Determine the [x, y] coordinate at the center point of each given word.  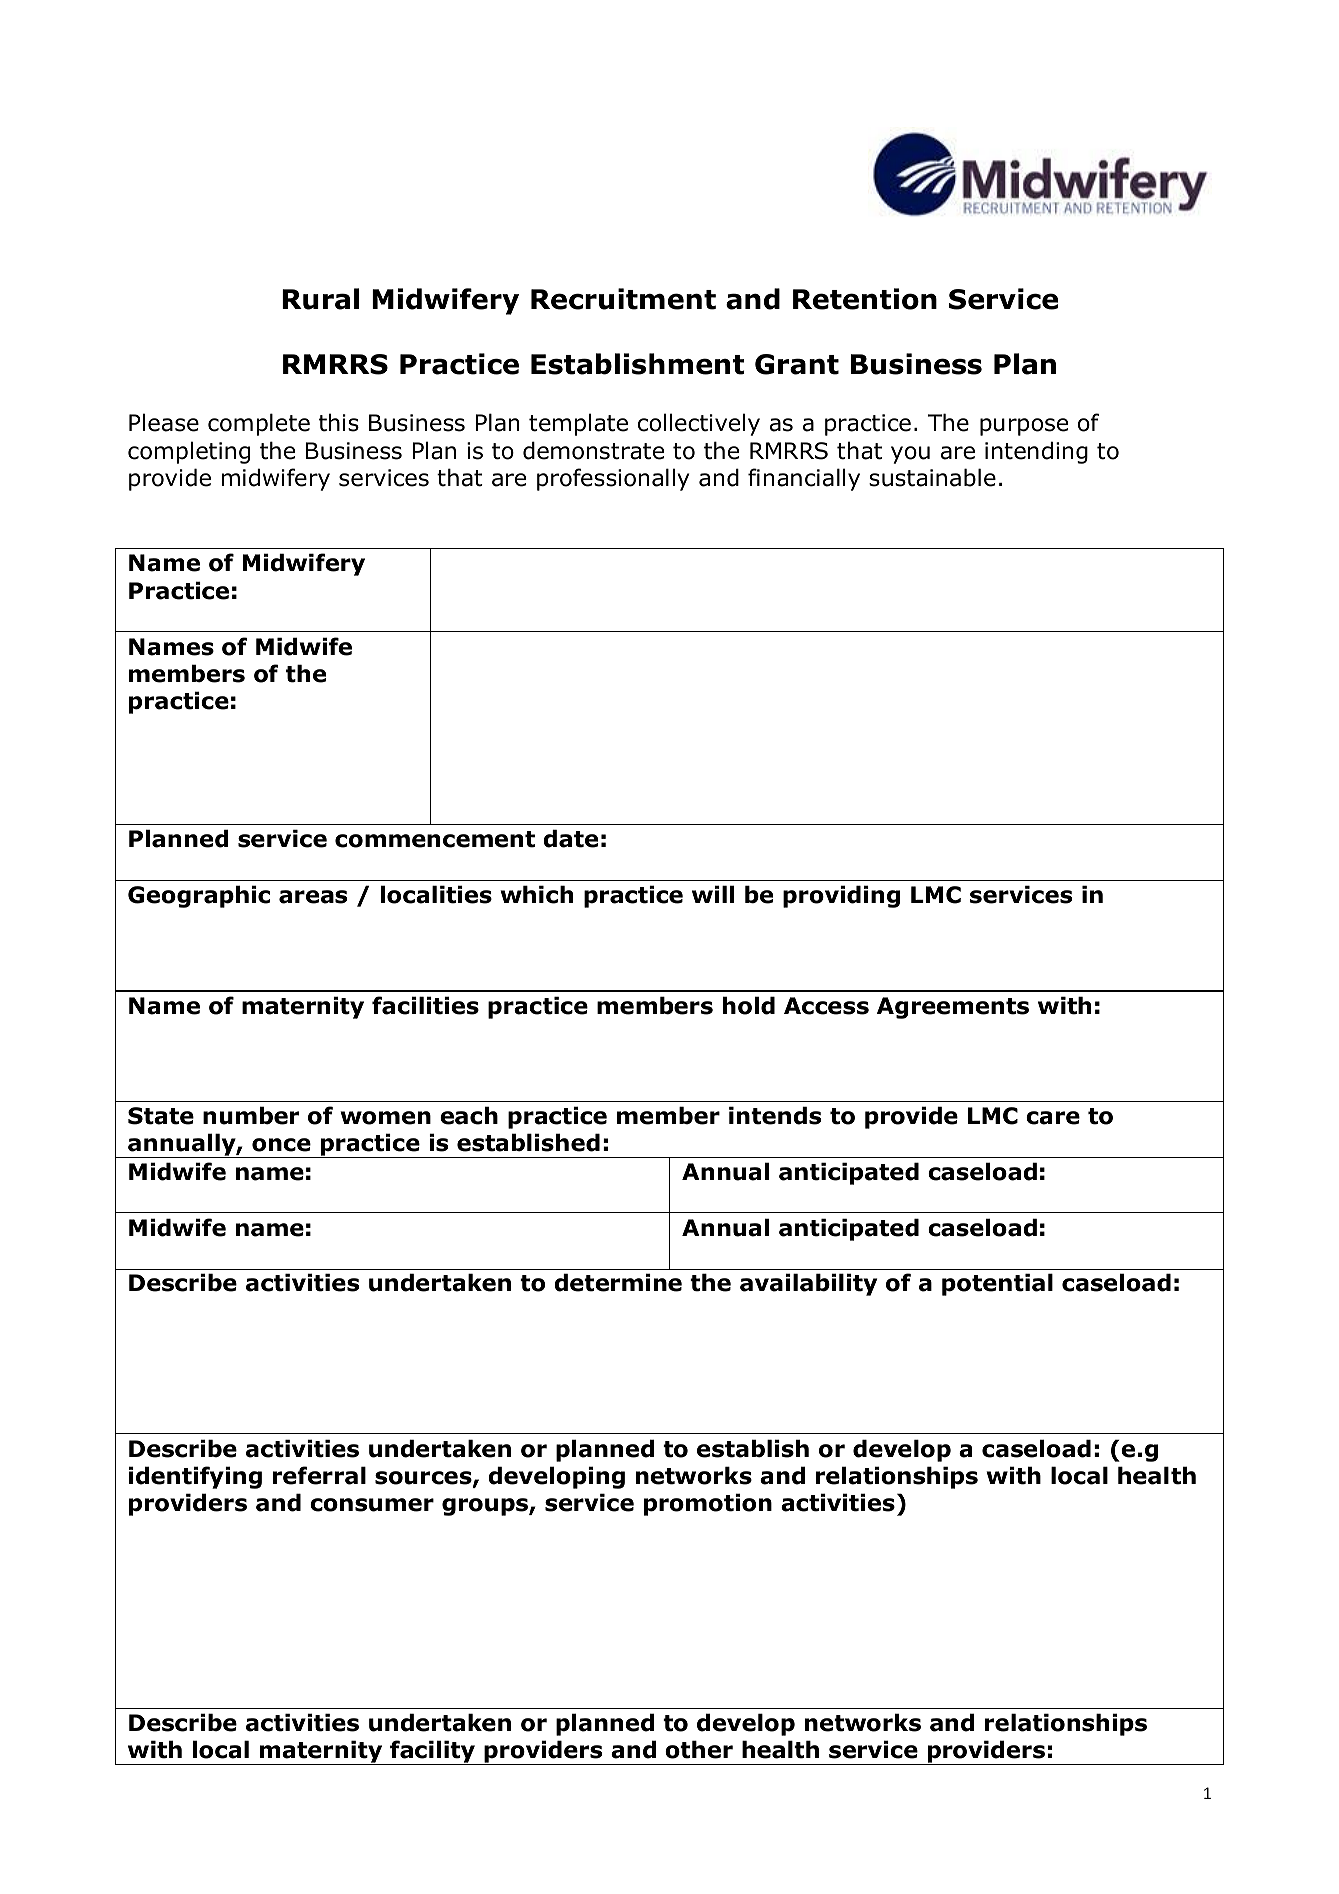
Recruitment [623, 299]
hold [749, 1005]
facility [432, 1752]
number [251, 1115]
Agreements [953, 1008]
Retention [865, 299]
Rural [320, 299]
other [699, 1749]
